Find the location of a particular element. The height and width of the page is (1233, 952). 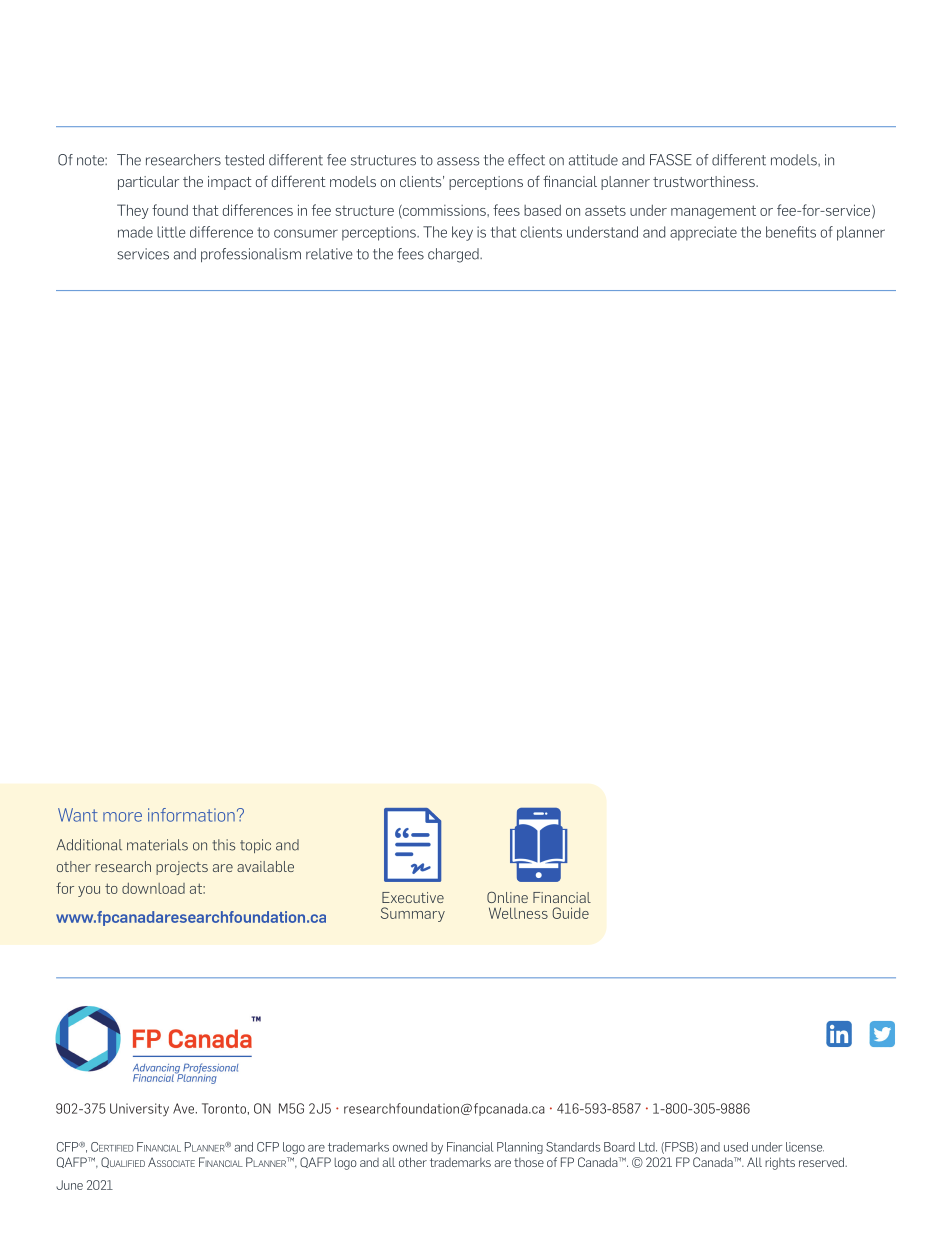

particular is located at coordinates (148, 183).
